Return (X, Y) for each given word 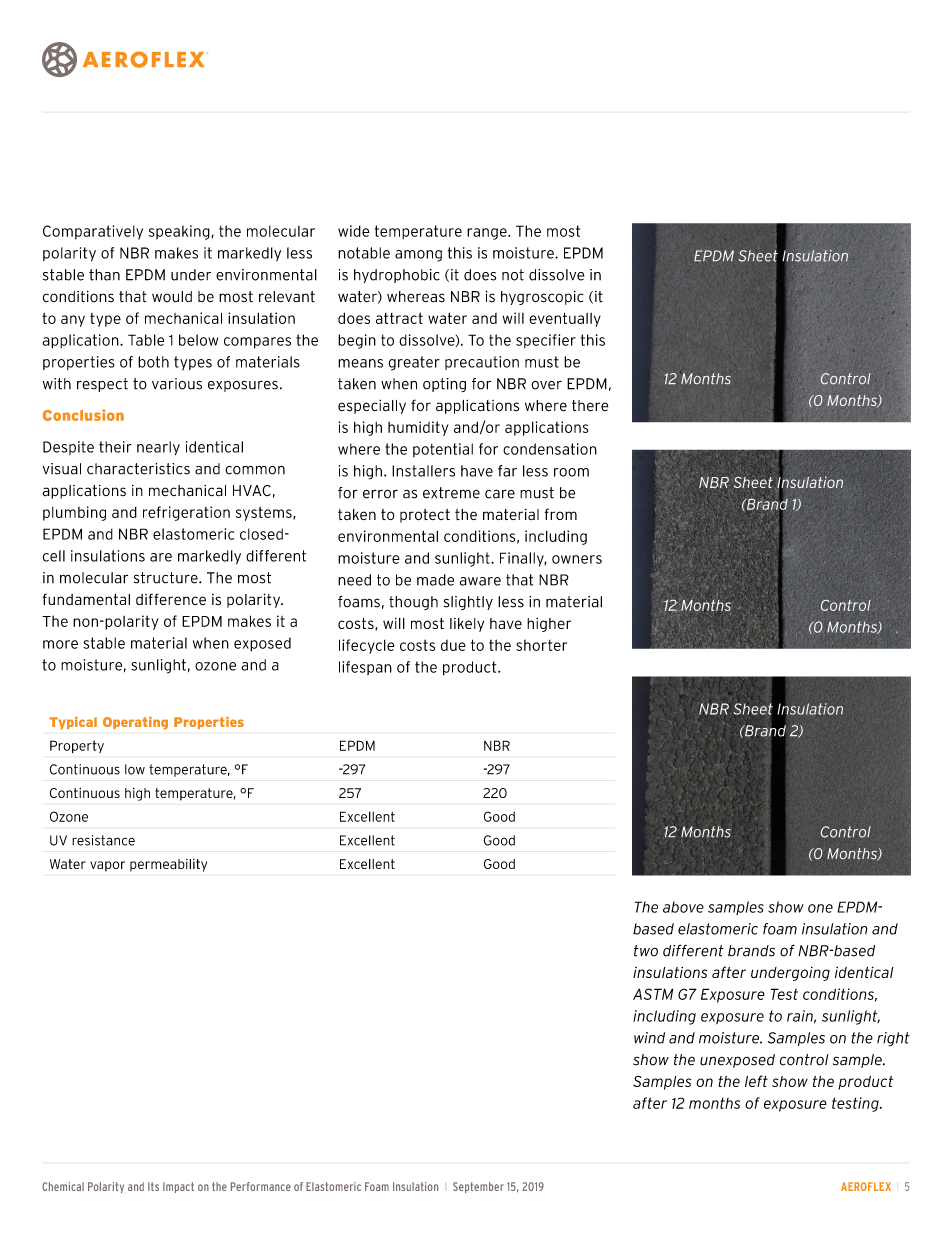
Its (153, 1186)
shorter (541, 645)
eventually (565, 319)
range (488, 234)
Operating (135, 723)
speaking (180, 232)
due (453, 645)
